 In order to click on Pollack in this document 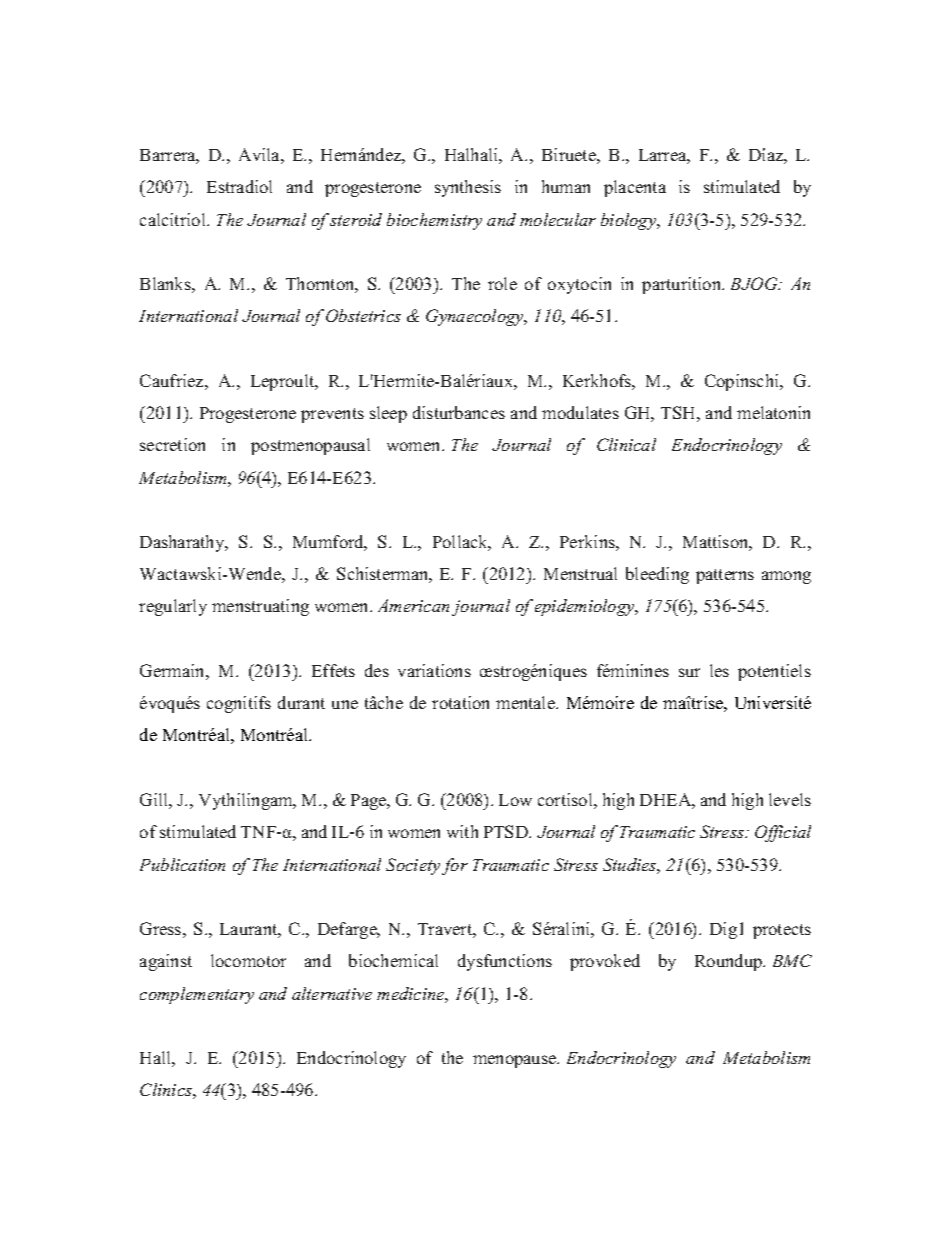, I will do `click(462, 543)`.
